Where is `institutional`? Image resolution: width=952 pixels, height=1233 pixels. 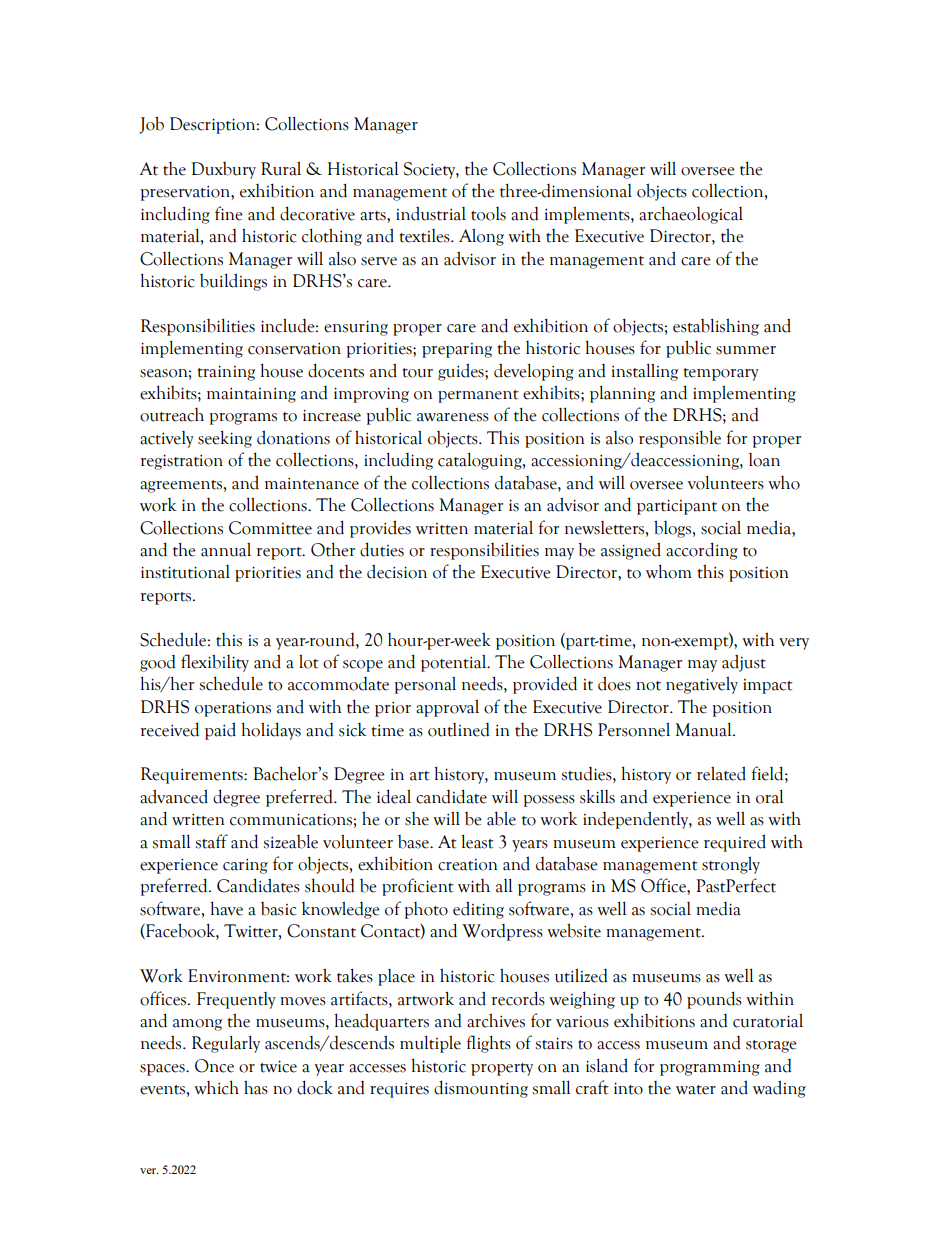
institutional is located at coordinates (185, 572).
